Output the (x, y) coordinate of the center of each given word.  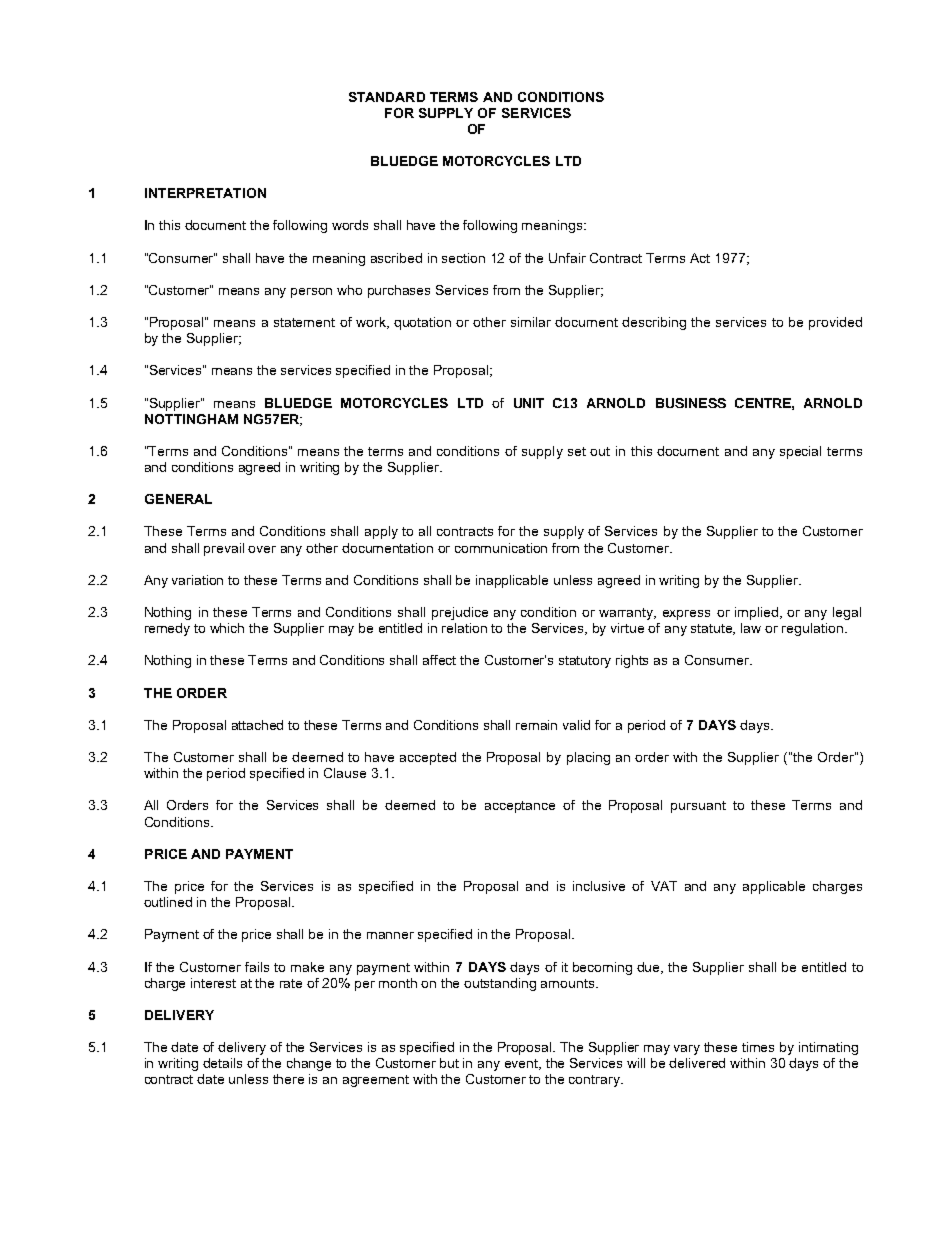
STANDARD (387, 97)
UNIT (529, 403)
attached (257, 725)
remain (536, 725)
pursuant (698, 807)
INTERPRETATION (205, 193)
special (800, 452)
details (222, 1063)
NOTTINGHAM (191, 419)
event (523, 1064)
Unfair (567, 258)
